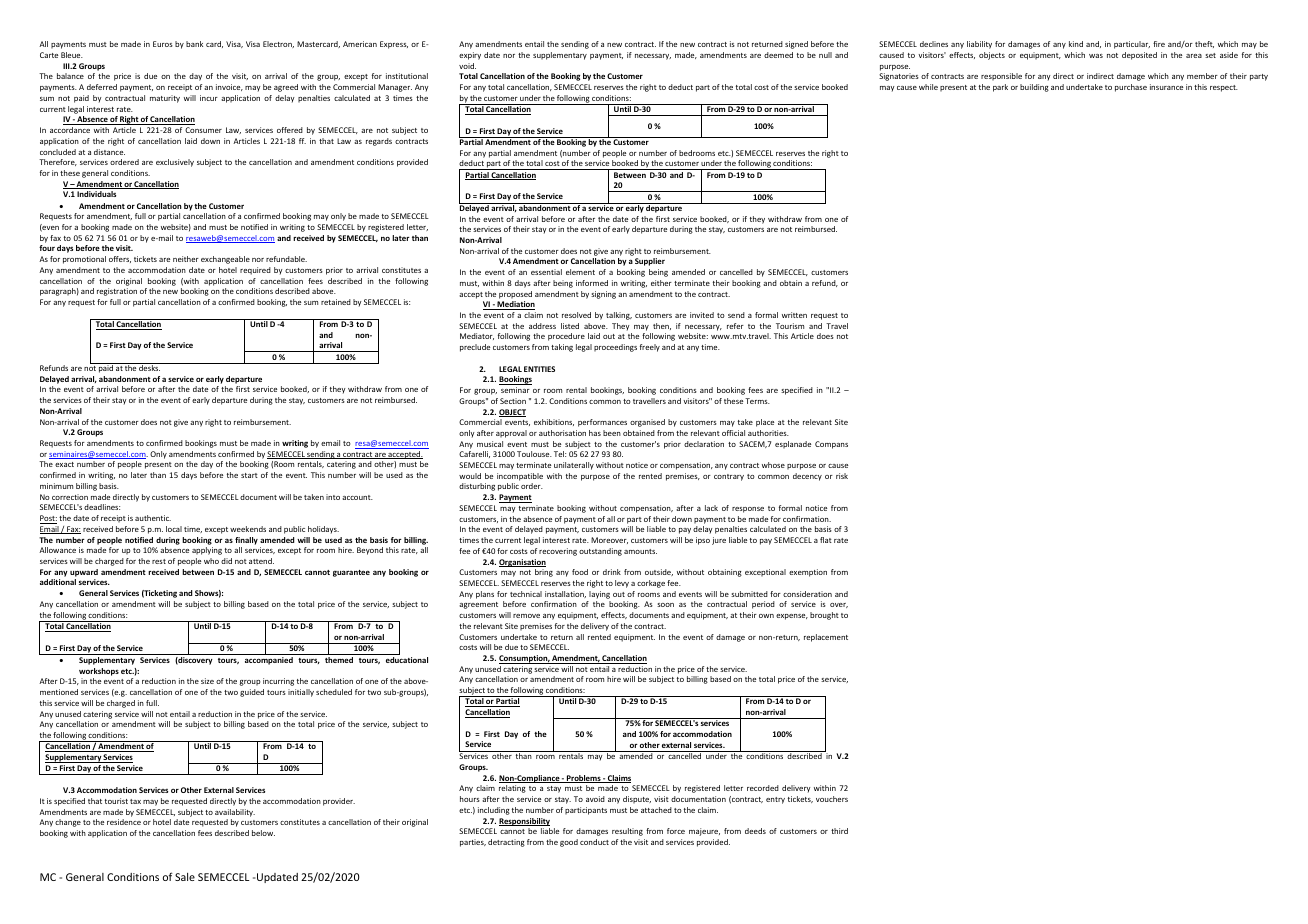 This screenshot has width=1308, height=924. What do you see at coordinates (842, 476) in the screenshot?
I see `risk` at bounding box center [842, 476].
